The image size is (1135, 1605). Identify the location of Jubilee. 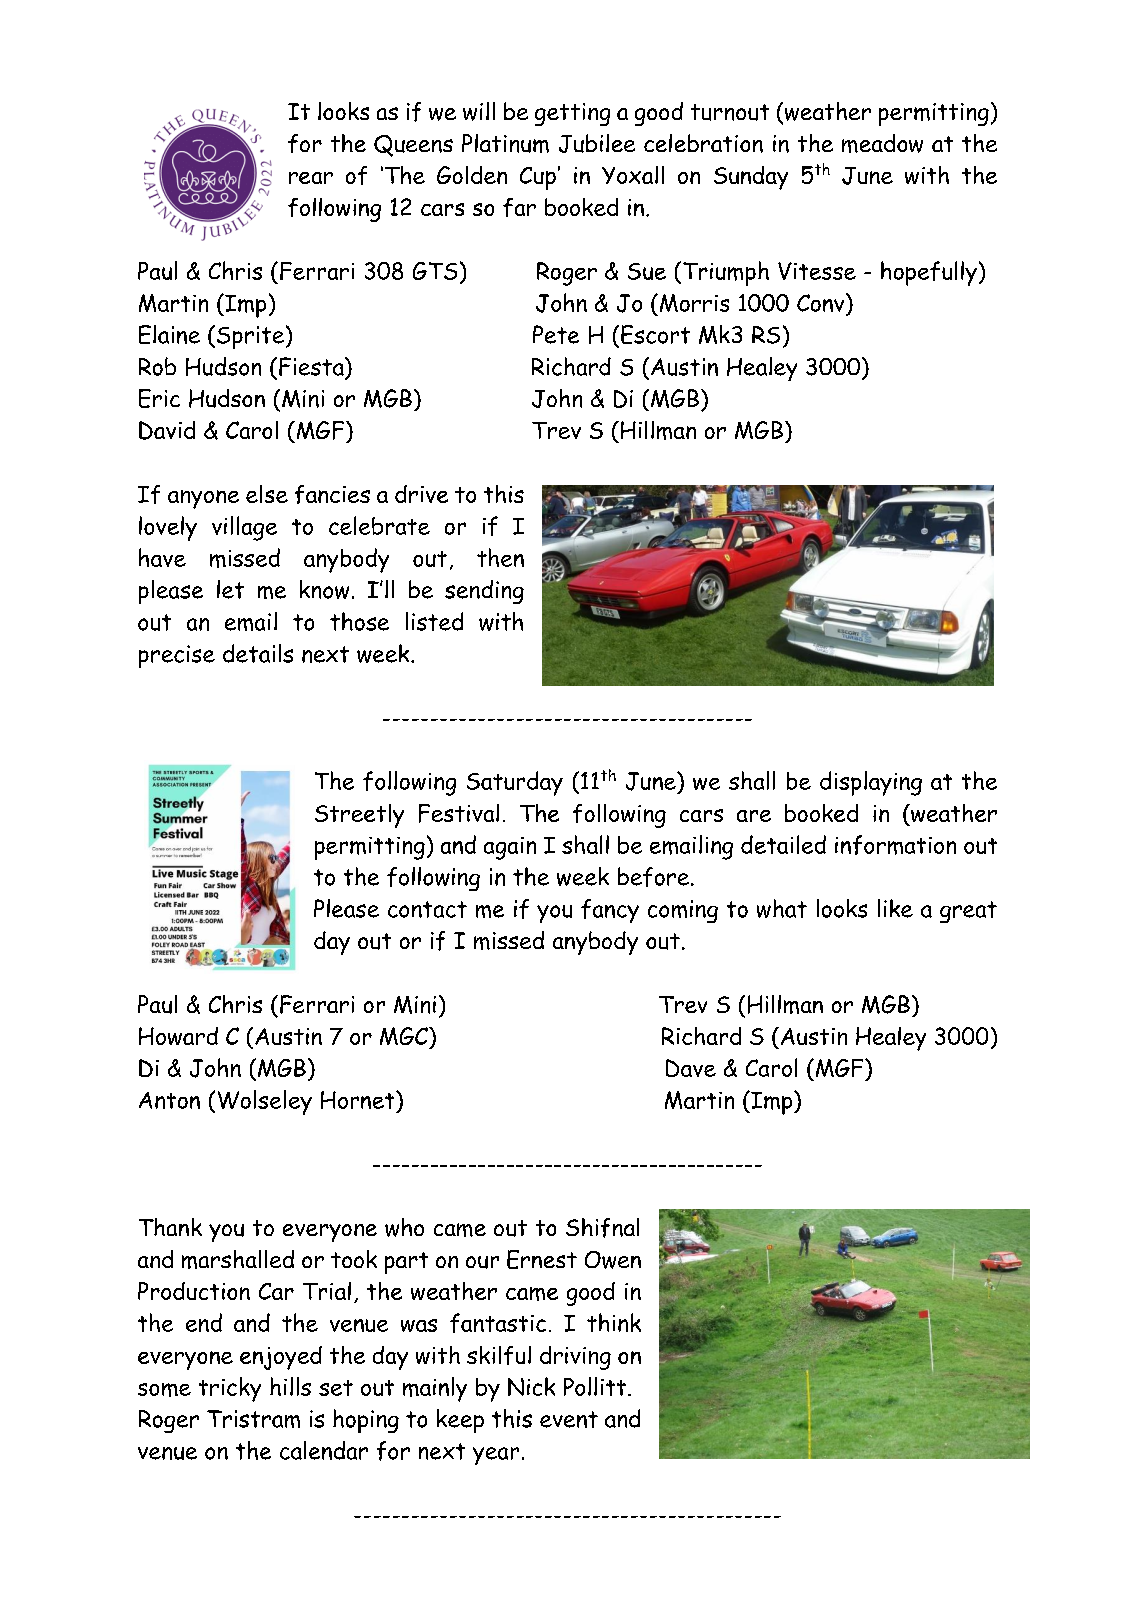
(597, 143).
